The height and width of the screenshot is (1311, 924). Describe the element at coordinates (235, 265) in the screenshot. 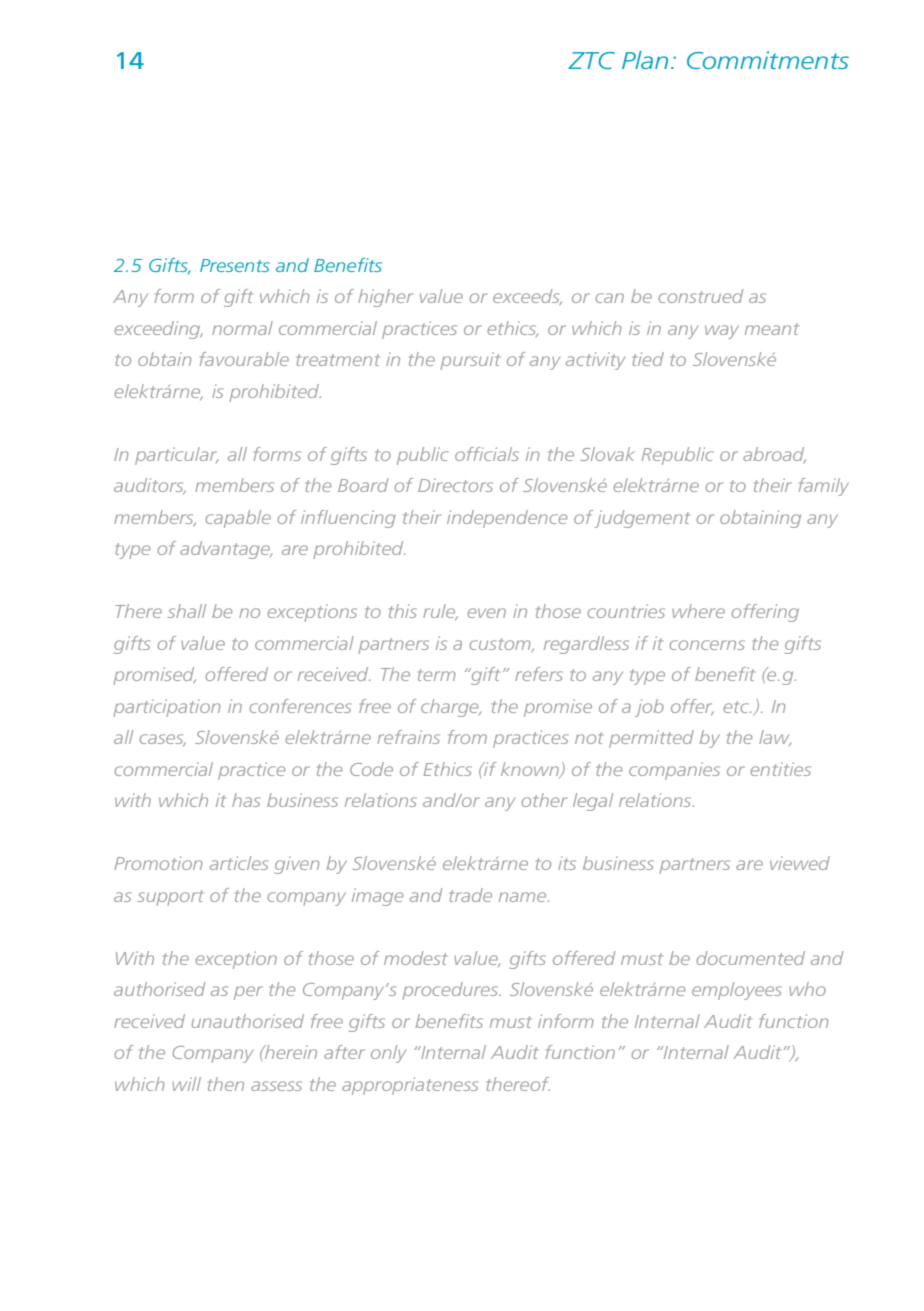

I see `Presents` at that location.
